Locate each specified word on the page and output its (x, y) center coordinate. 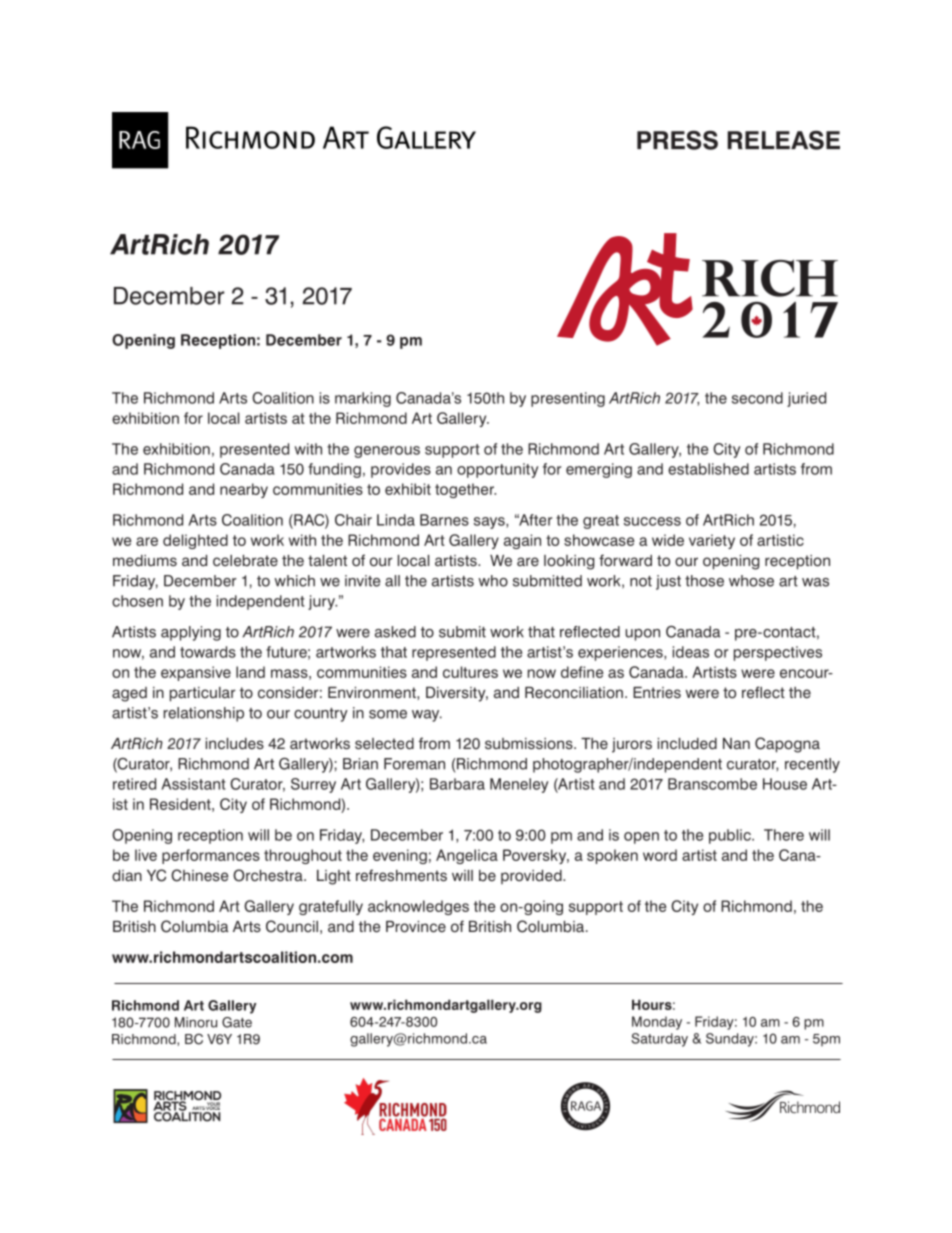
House (785, 784)
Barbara (457, 784)
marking (363, 399)
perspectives (778, 653)
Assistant (193, 784)
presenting (568, 399)
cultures (470, 672)
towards (208, 652)
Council (292, 926)
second (757, 398)
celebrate (245, 561)
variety (712, 541)
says (490, 523)
